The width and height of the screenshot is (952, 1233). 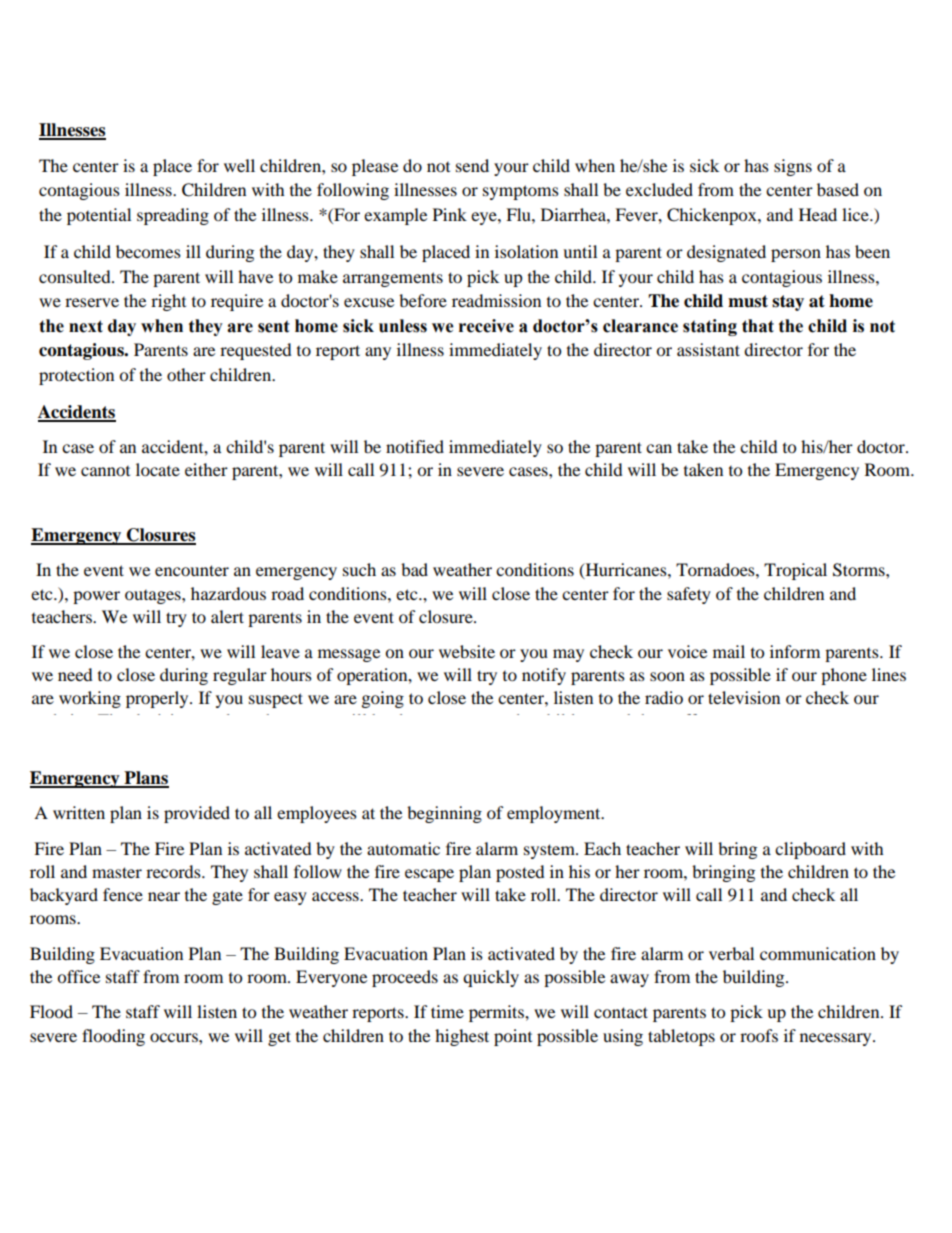 I want to click on that, so click(x=758, y=326).
